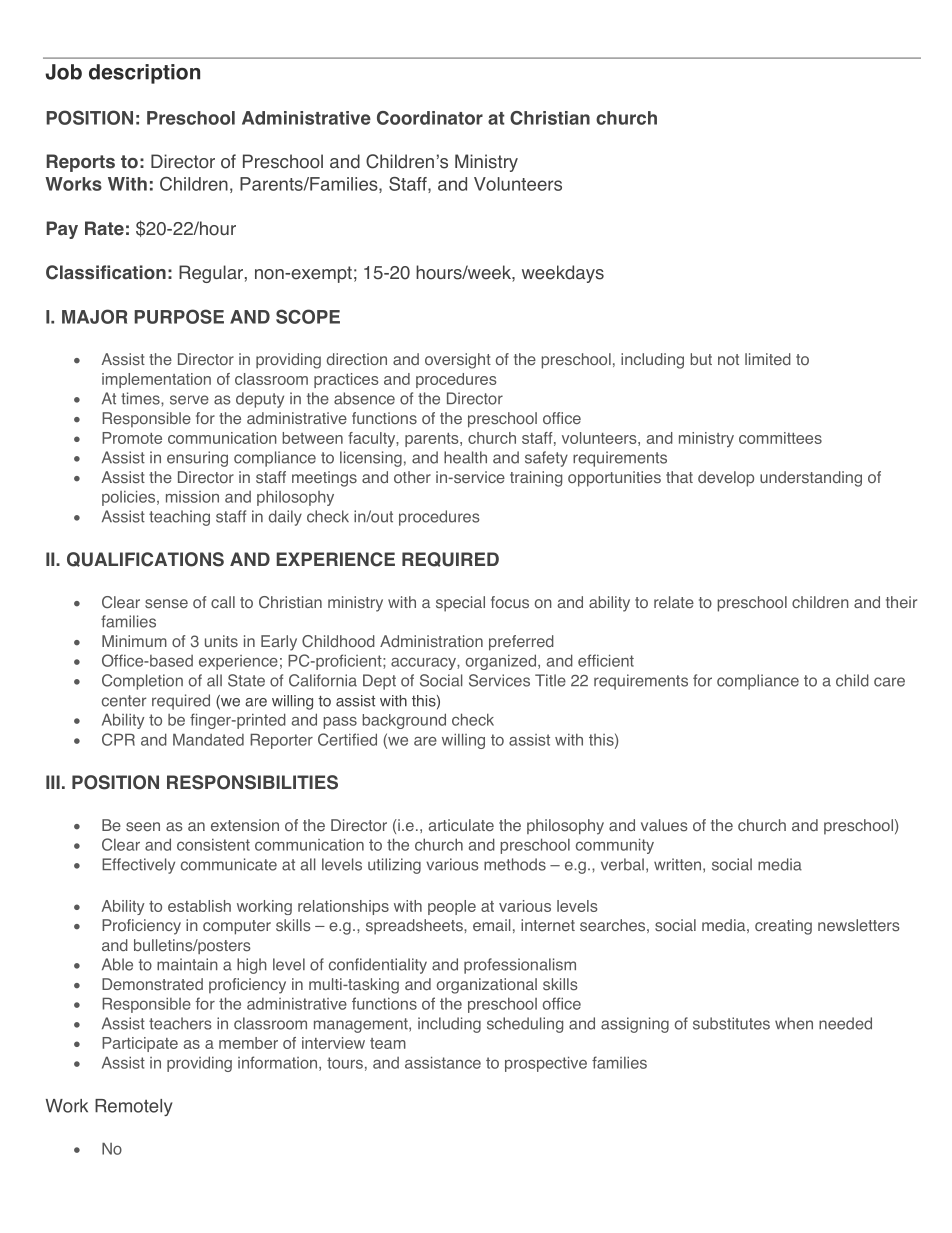 This image has height=1233, width=952. I want to click on sense, so click(166, 604).
